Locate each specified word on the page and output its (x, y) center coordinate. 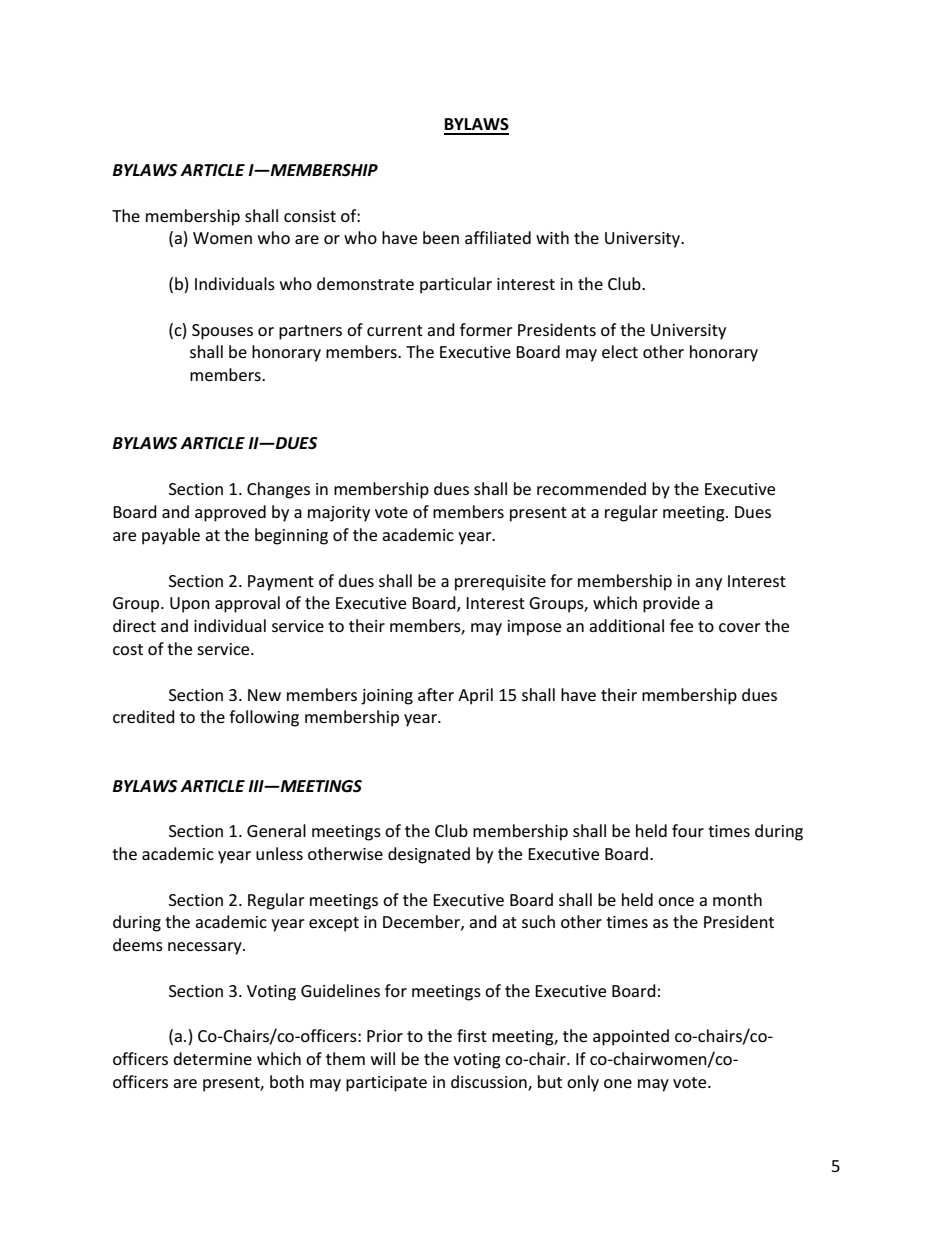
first (472, 1035)
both (287, 1081)
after (436, 694)
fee (681, 625)
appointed (631, 1037)
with (552, 237)
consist (310, 216)
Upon (190, 605)
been (441, 237)
